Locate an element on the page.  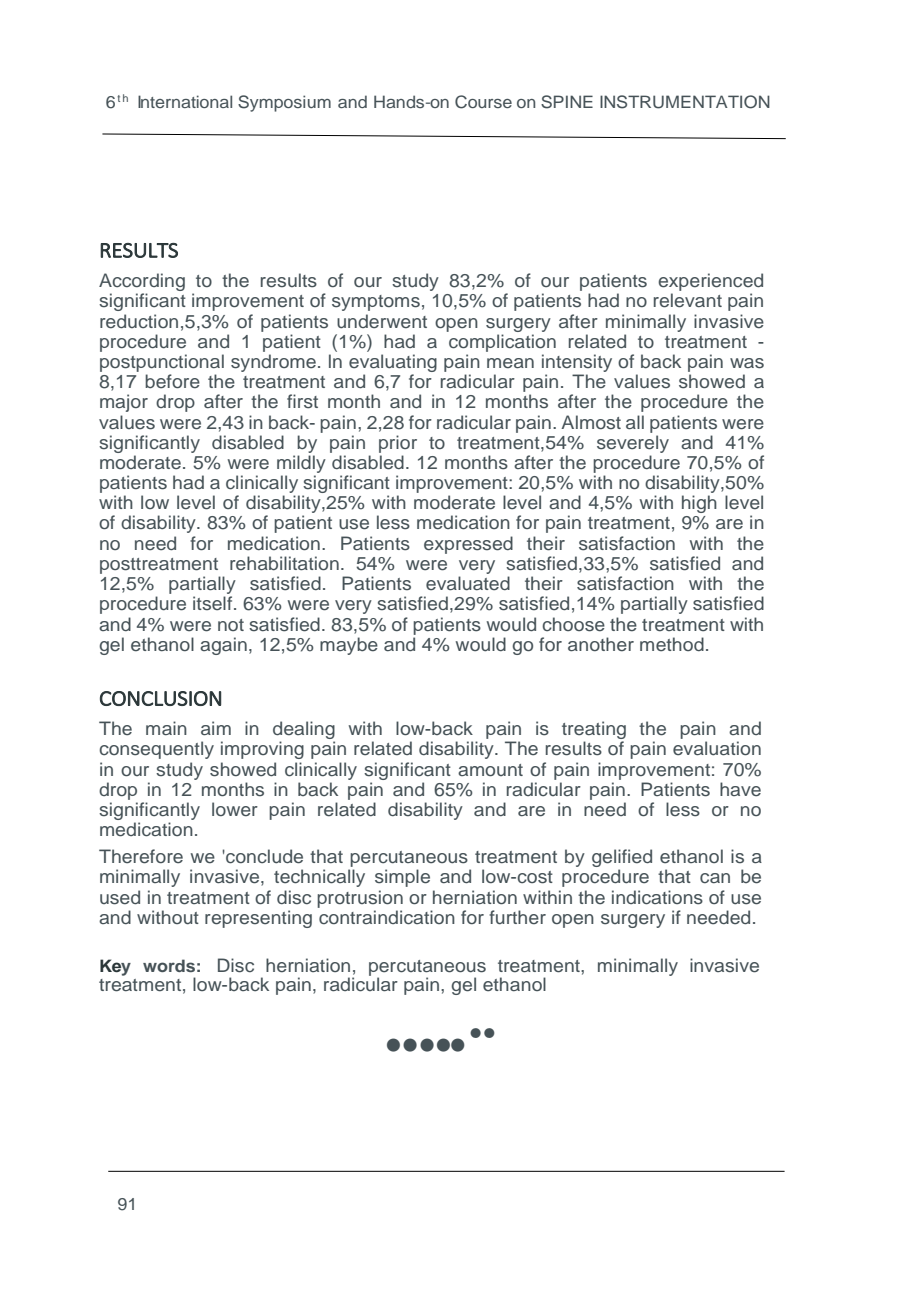
representing is located at coordinates (258, 919).
